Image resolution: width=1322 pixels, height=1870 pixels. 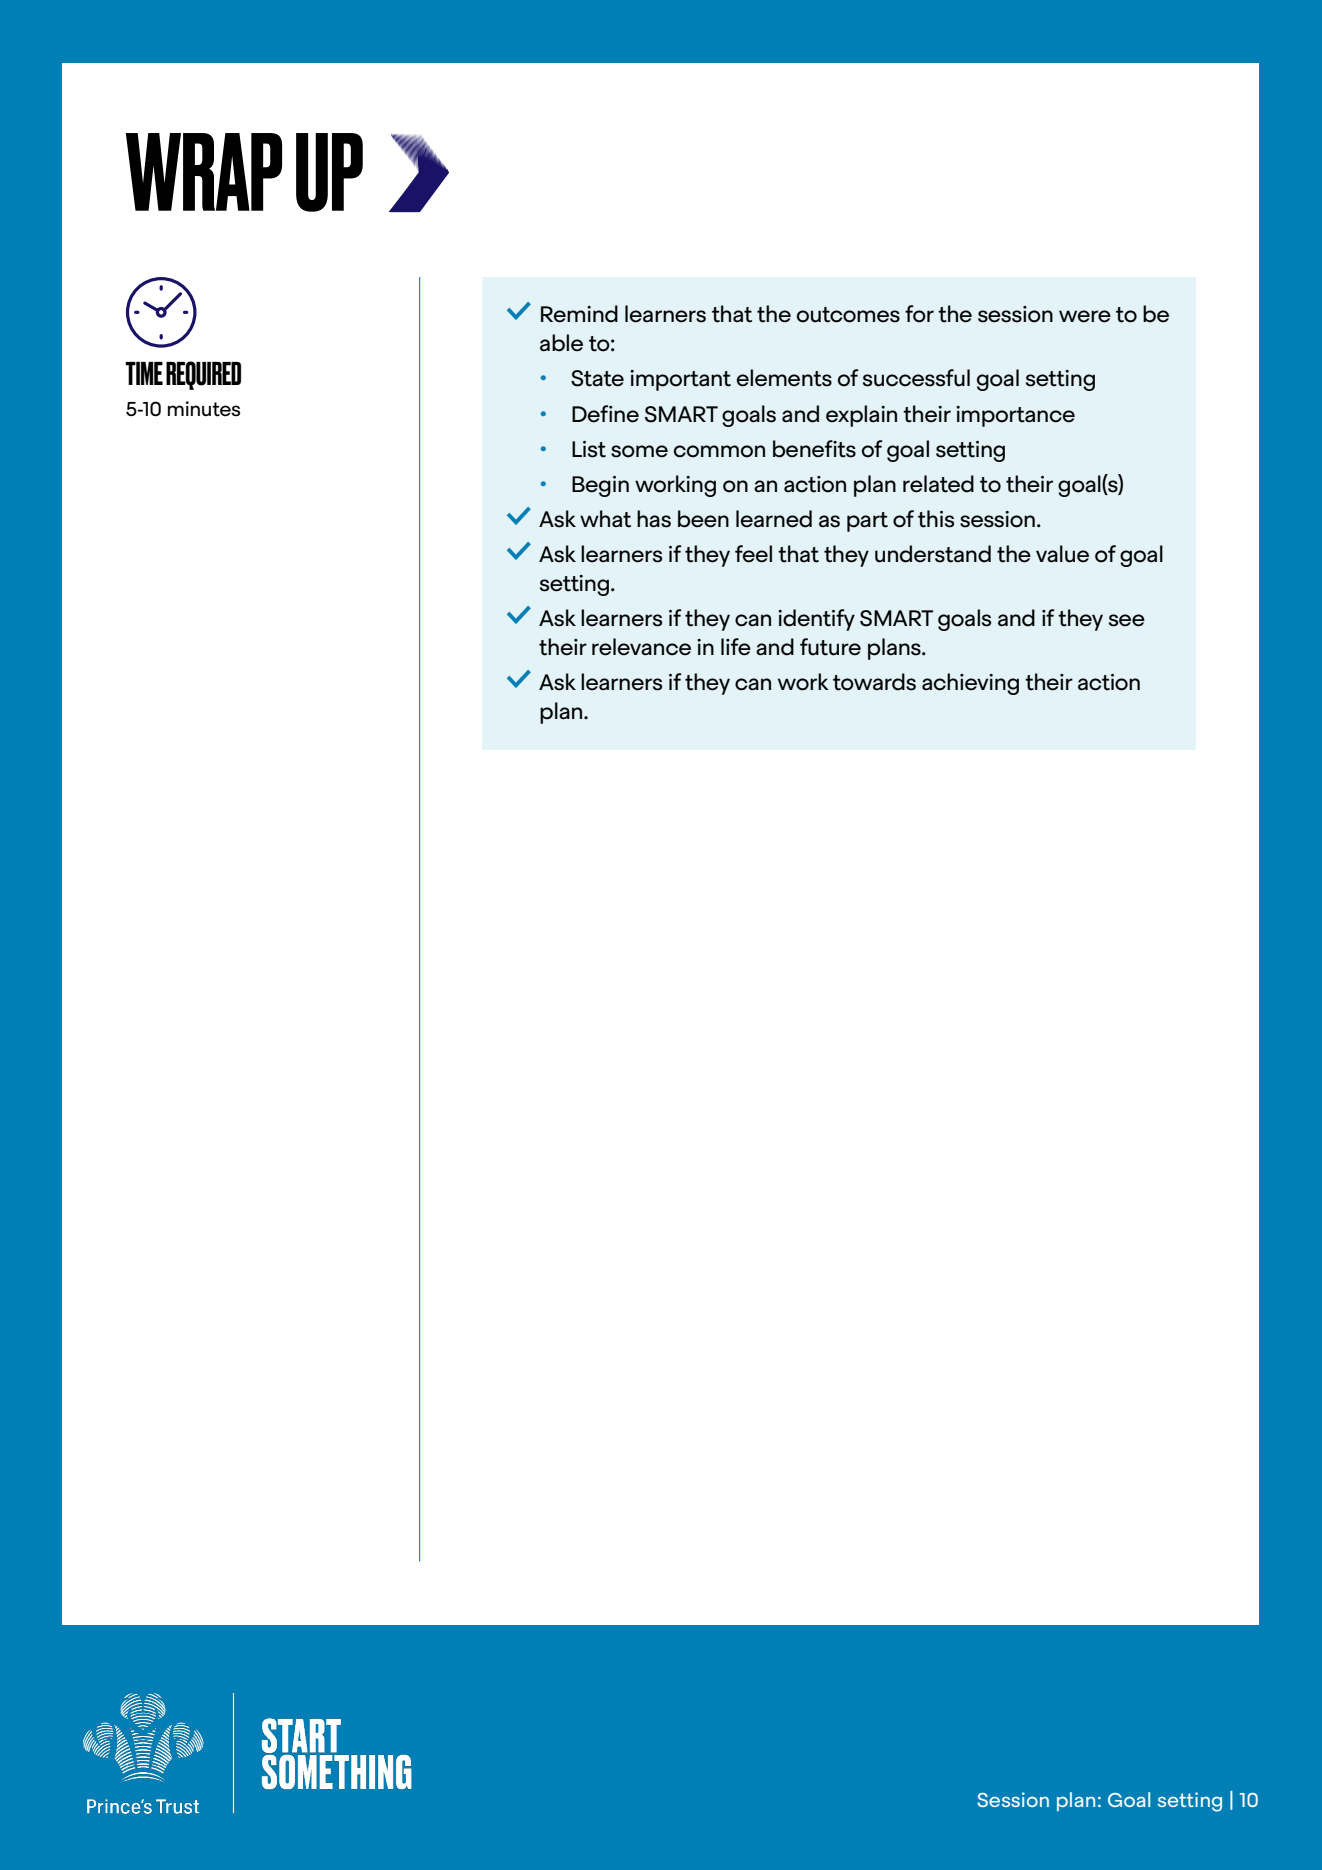 What do you see at coordinates (1085, 316) in the screenshot?
I see `were` at bounding box center [1085, 316].
